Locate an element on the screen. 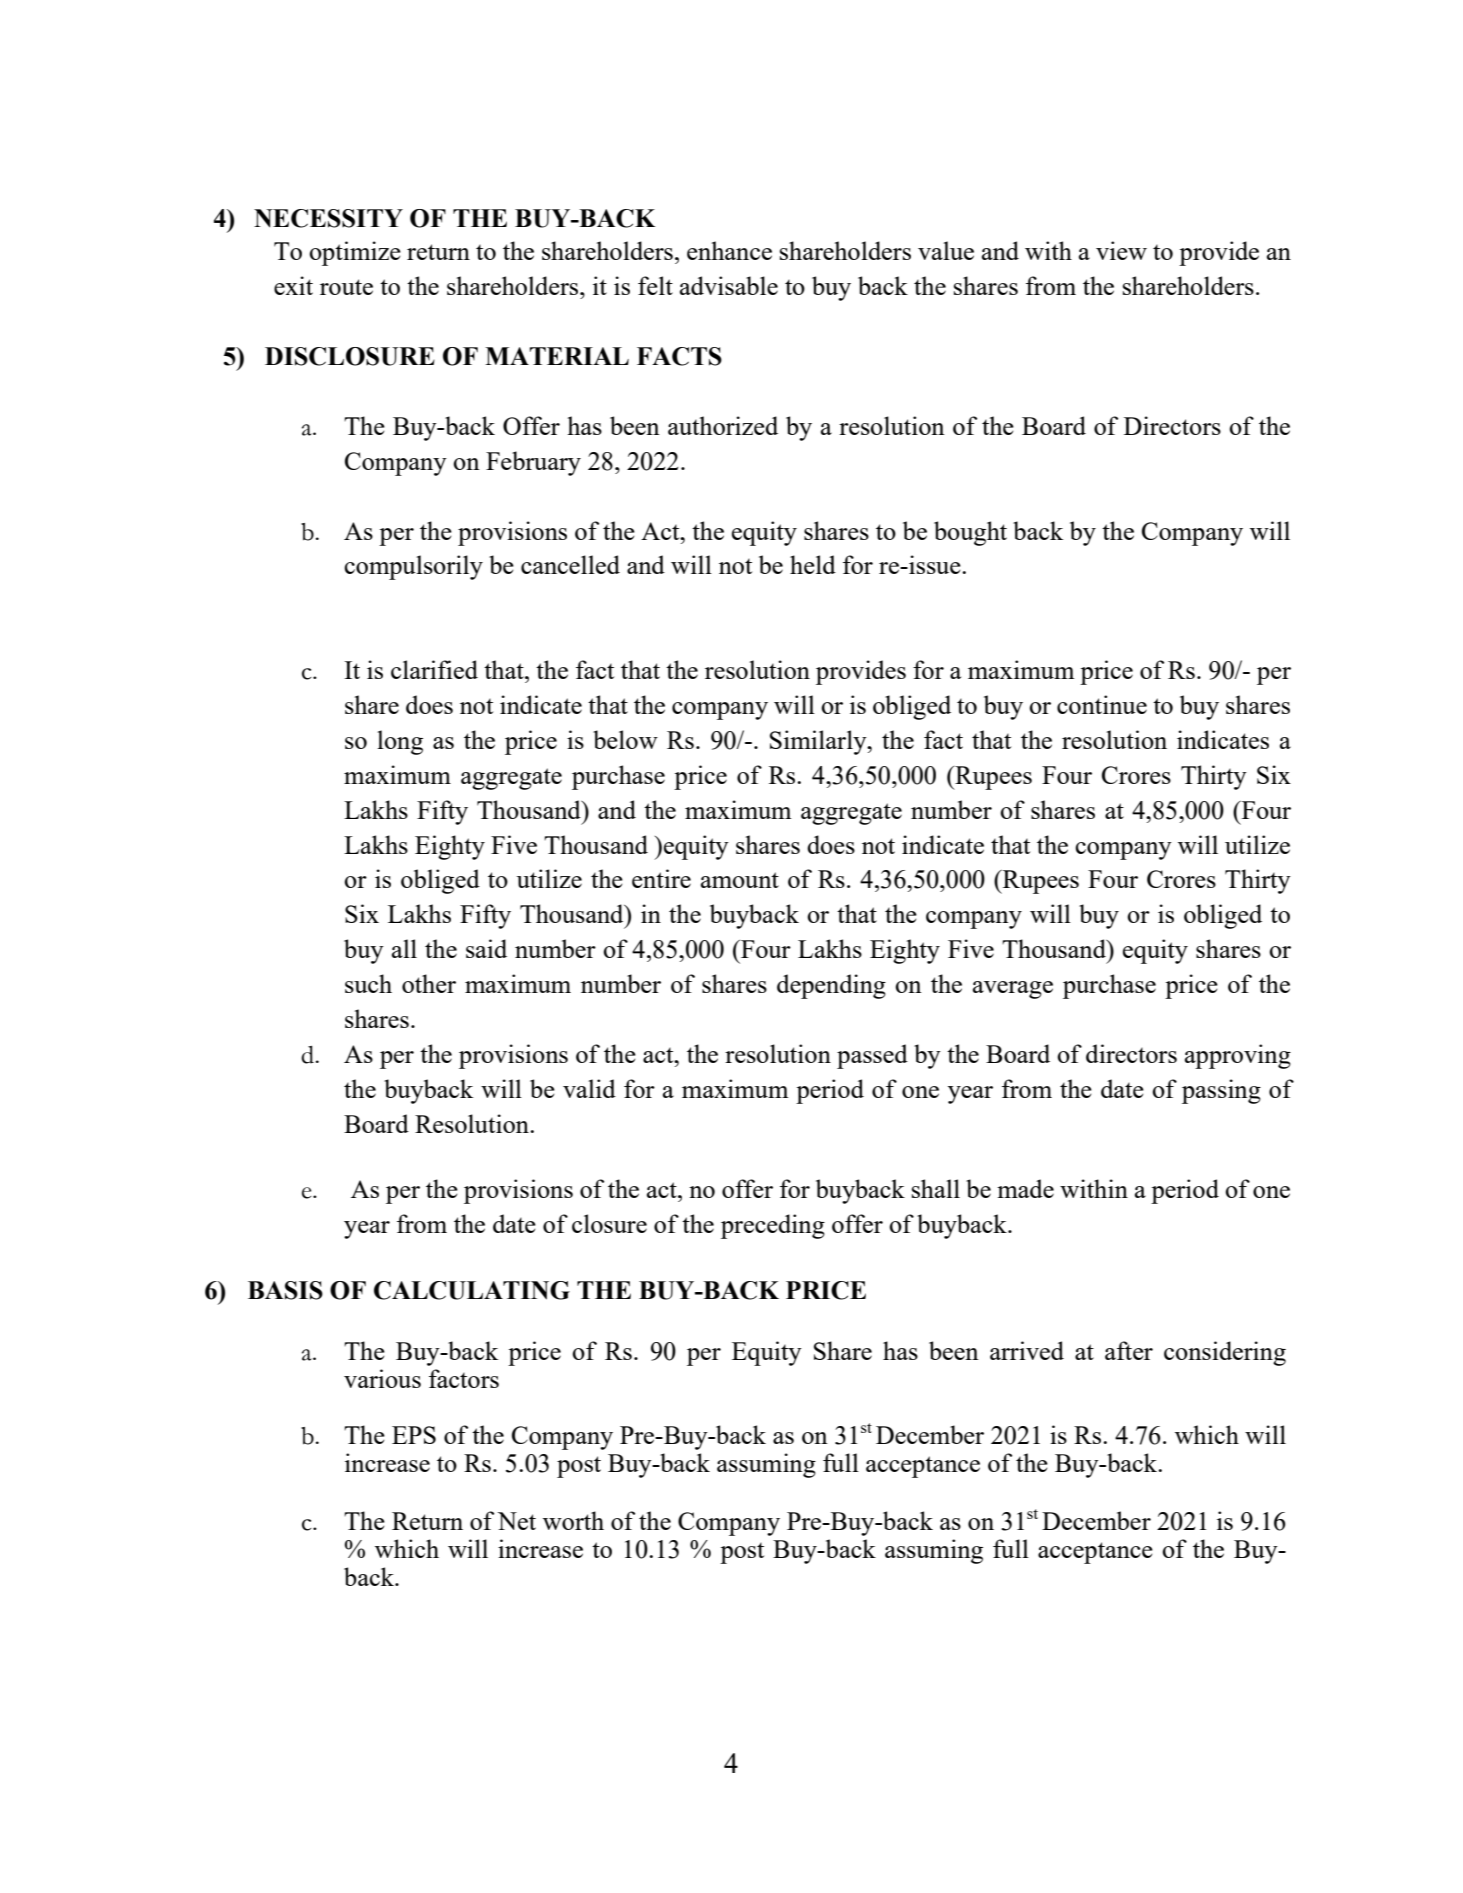 The height and width of the screenshot is (1893, 1463). compulsorily is located at coordinates (413, 567).
